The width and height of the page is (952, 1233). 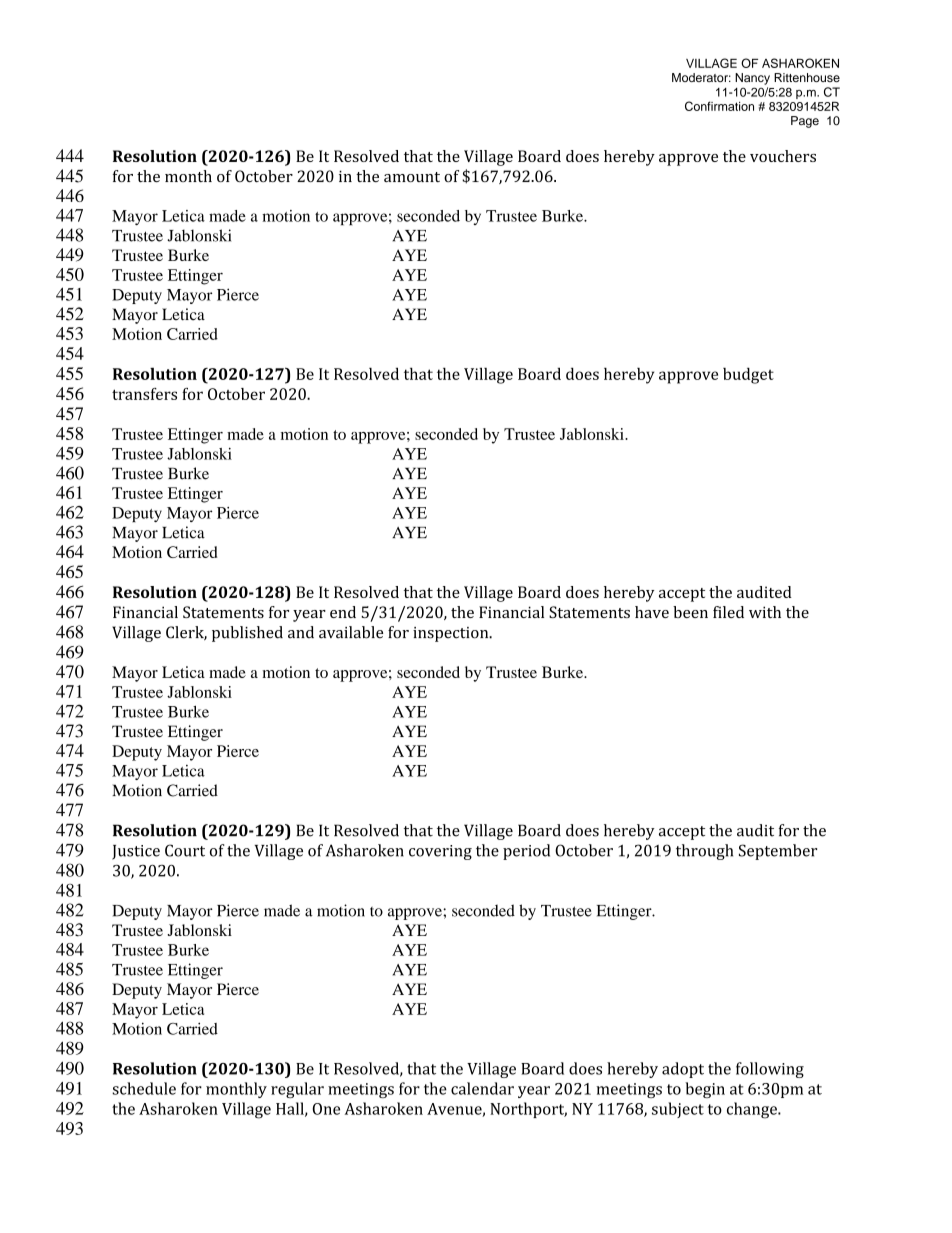 I want to click on amount, so click(x=412, y=177).
